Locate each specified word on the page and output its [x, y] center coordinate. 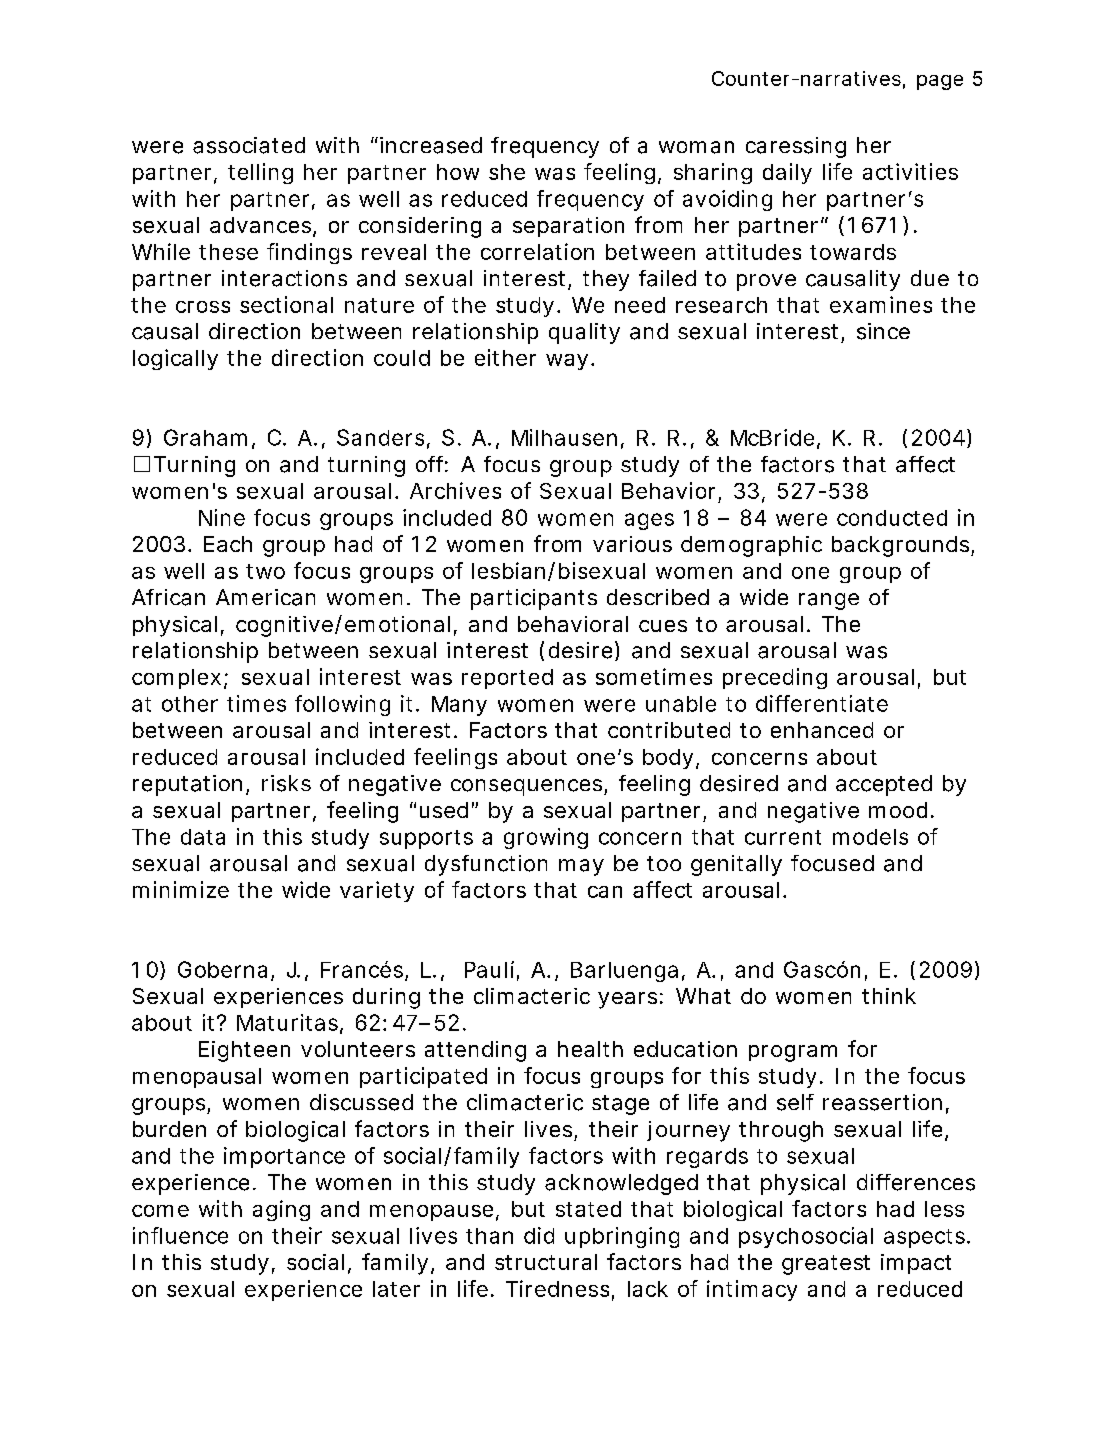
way [567, 362]
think [889, 996]
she [507, 172]
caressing [796, 147]
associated [249, 145]
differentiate [822, 703]
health [590, 1049]
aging [281, 1210]
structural [546, 1262]
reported [507, 679]
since [883, 331]
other [190, 704]
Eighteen [244, 1051]
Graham [205, 437]
